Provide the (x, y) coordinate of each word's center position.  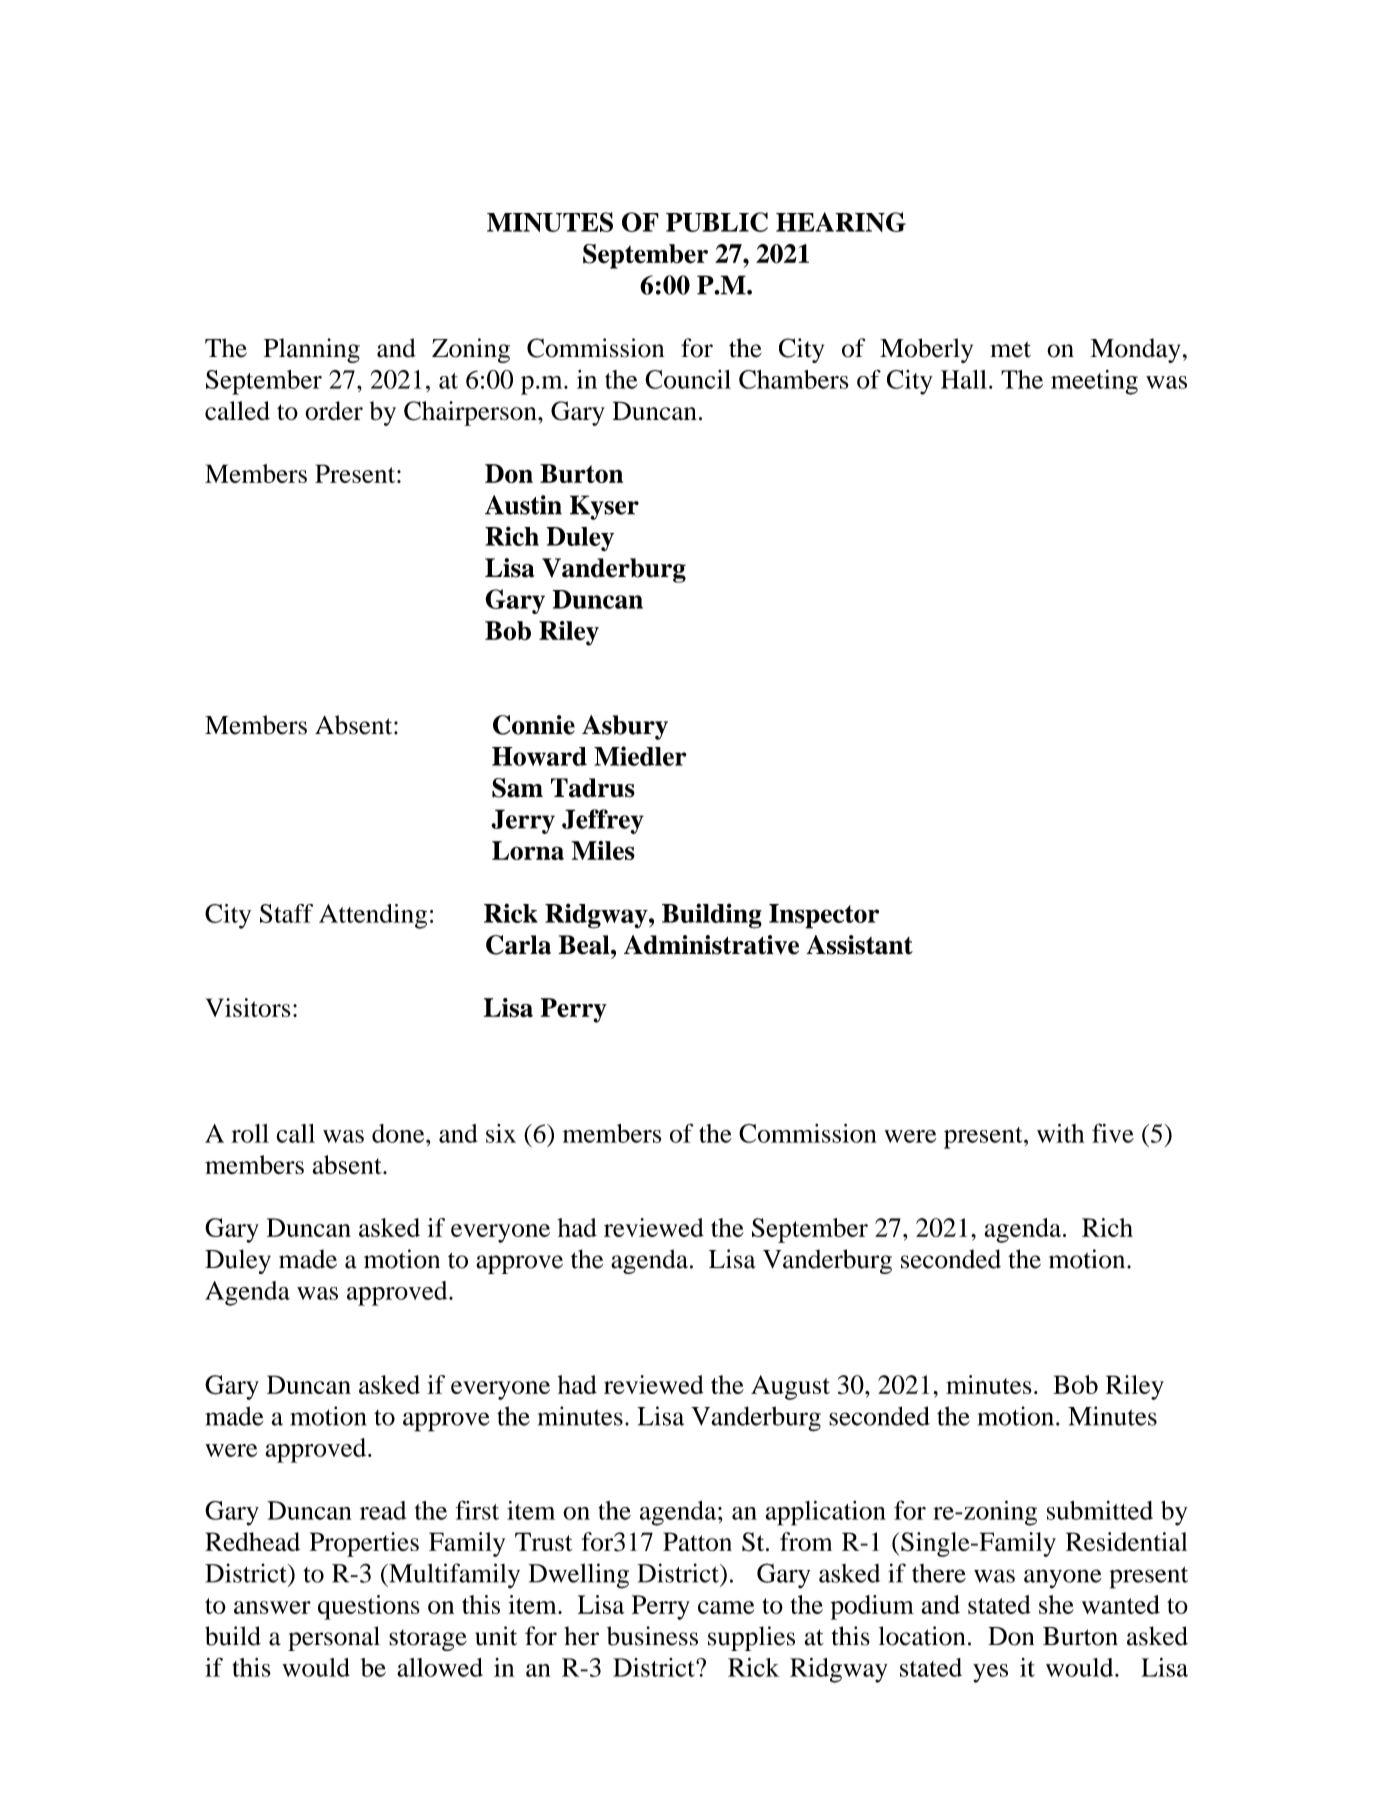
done (399, 1133)
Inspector (824, 916)
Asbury (625, 727)
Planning (312, 350)
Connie (534, 725)
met (1011, 349)
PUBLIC (717, 222)
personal (334, 1638)
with (1061, 1133)
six (501, 1133)
